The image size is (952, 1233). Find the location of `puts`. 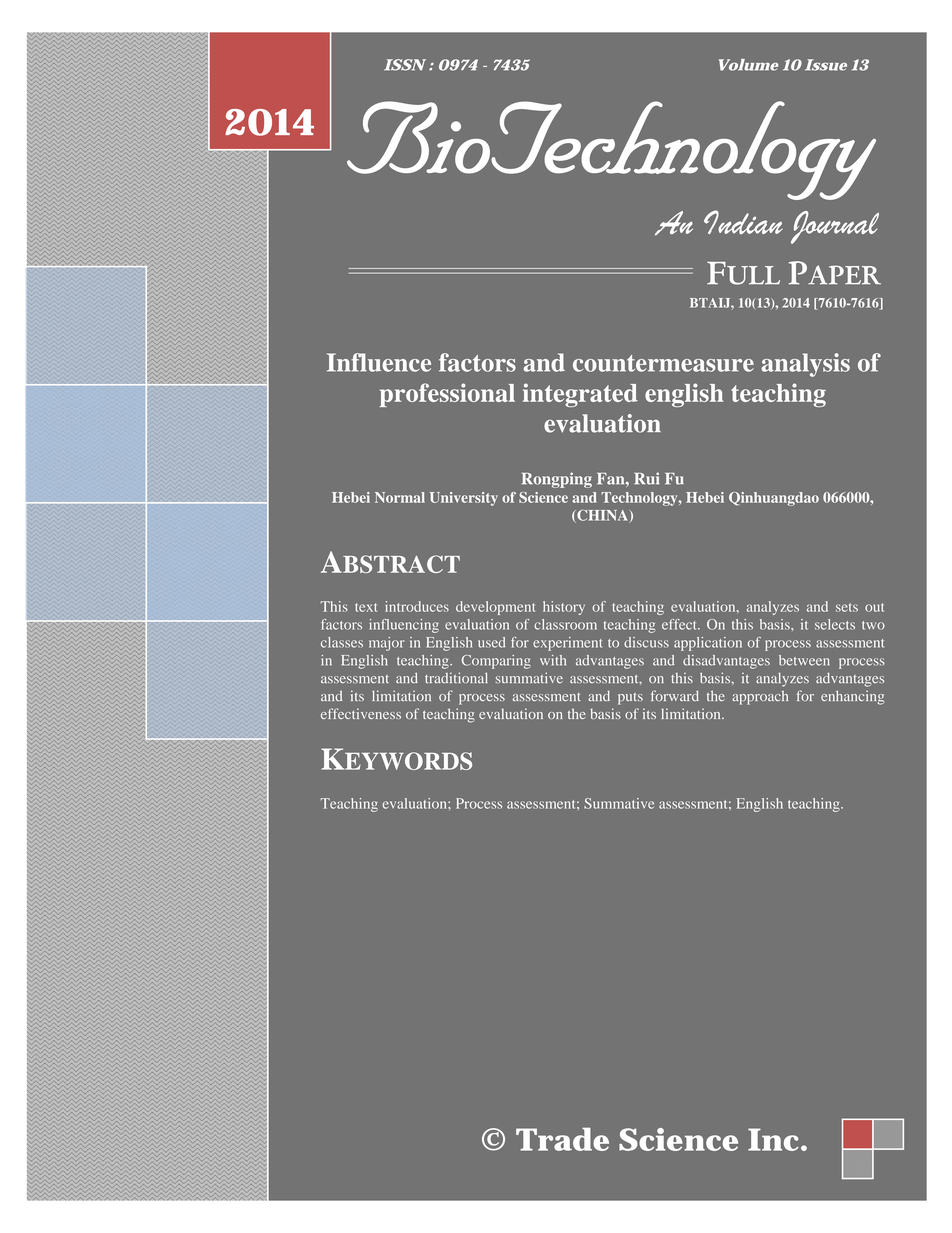

puts is located at coordinates (630, 699).
